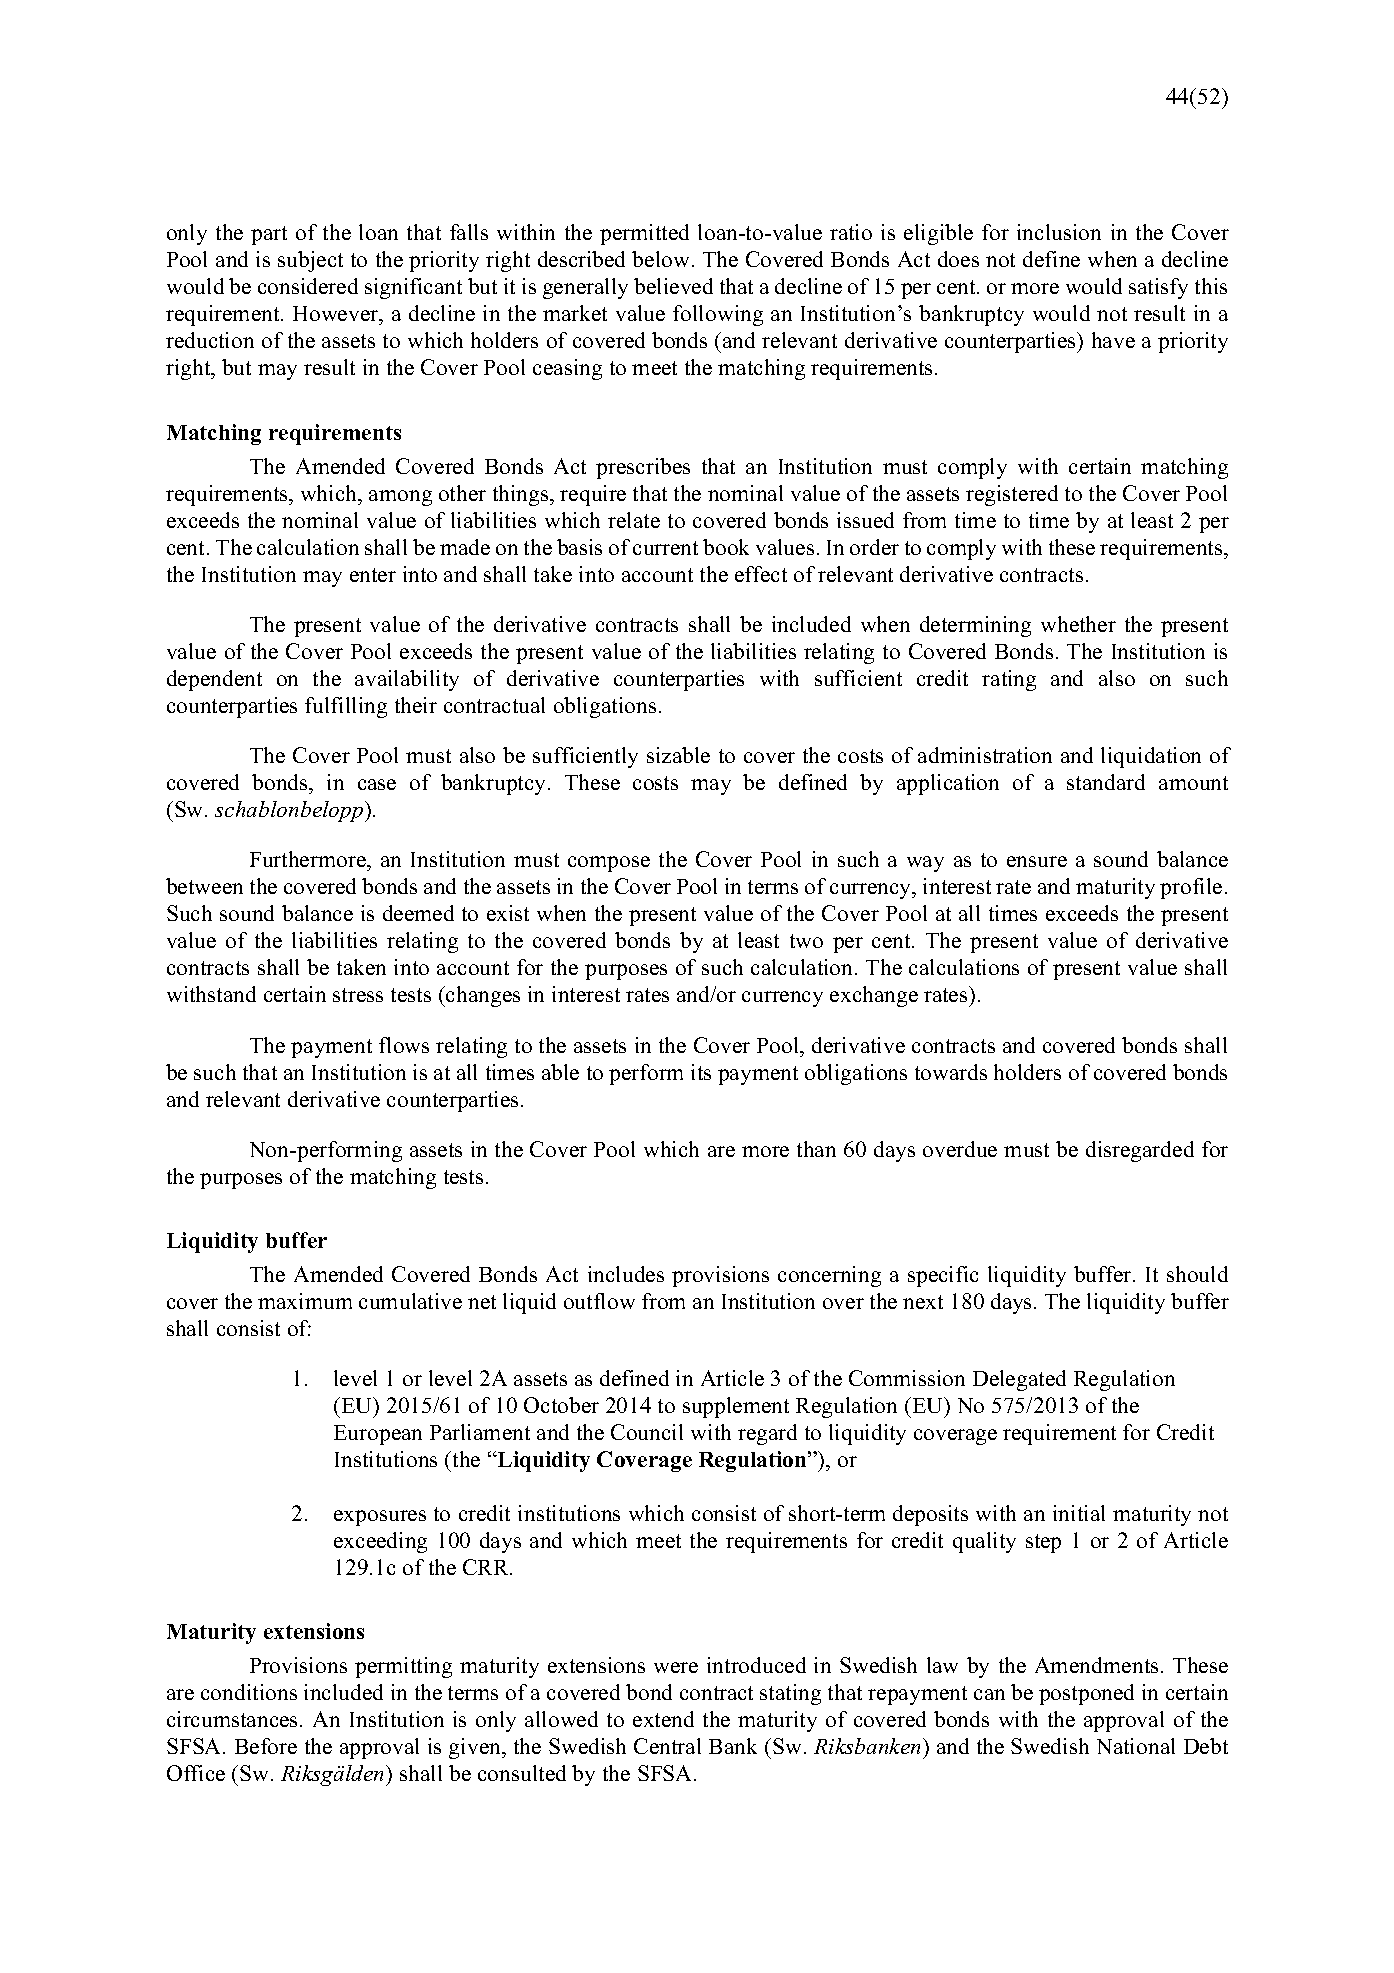 This screenshot has width=1394, height=1973. Describe the element at coordinates (626, 1274) in the screenshot. I see `includes` at that location.
